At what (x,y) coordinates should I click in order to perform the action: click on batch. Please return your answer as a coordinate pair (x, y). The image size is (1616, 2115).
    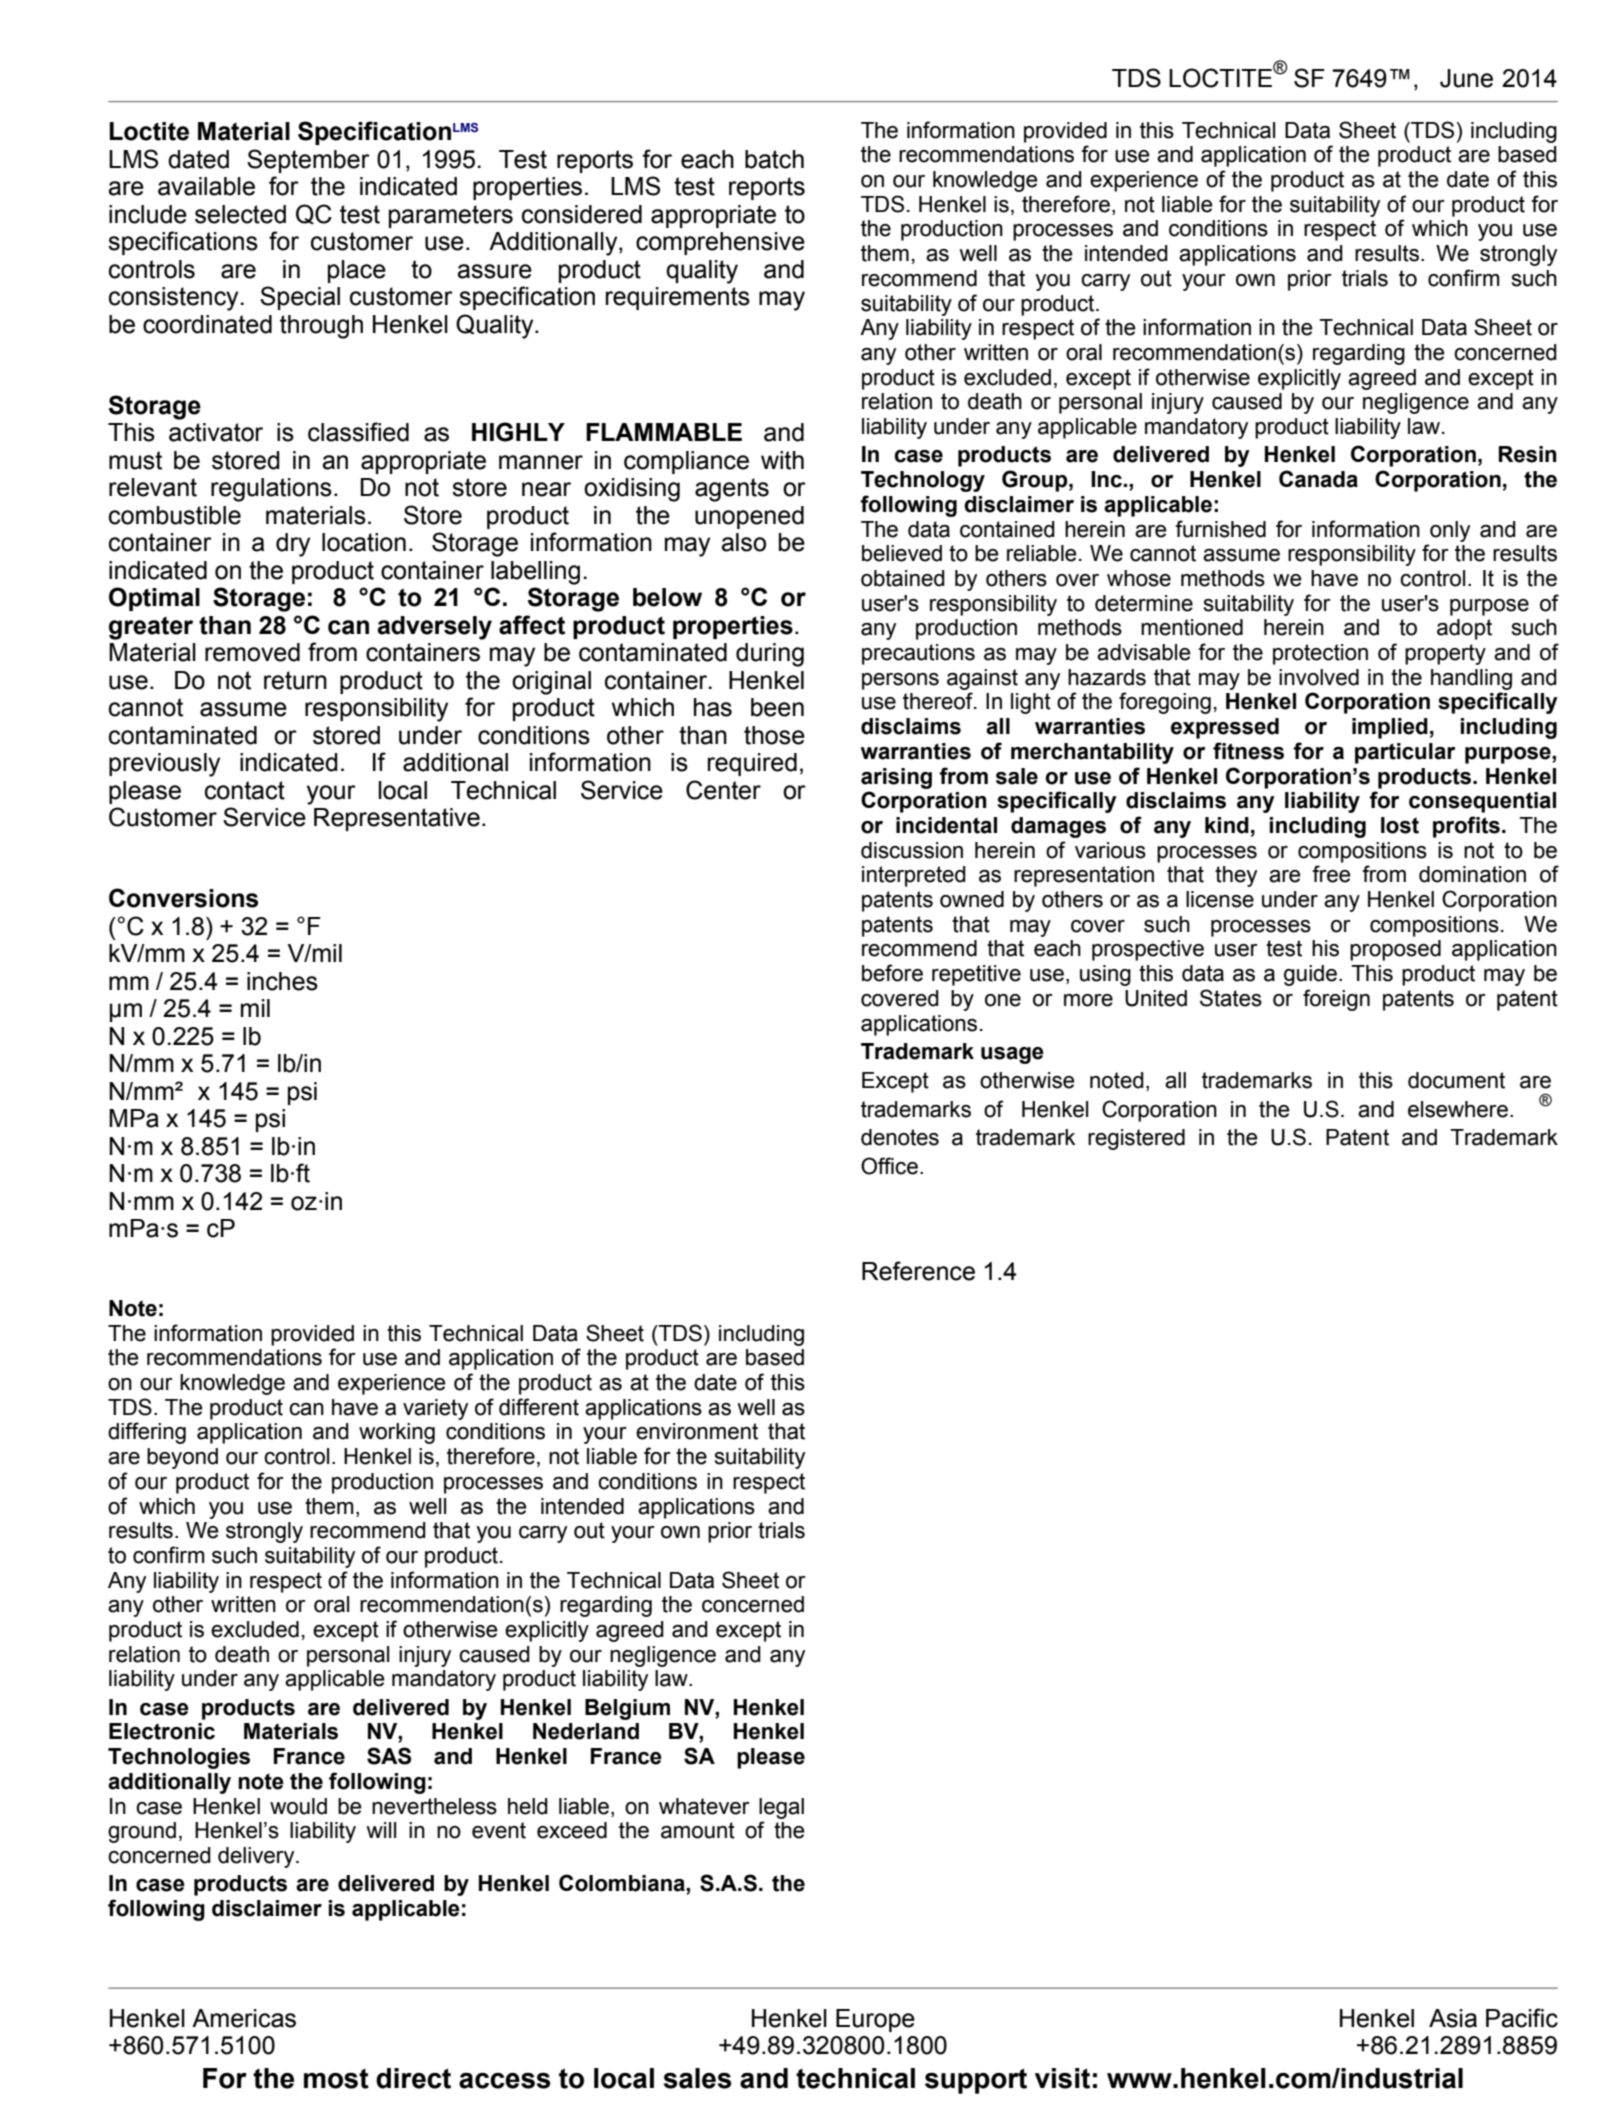
    Looking at the image, I should click on (774, 159).
